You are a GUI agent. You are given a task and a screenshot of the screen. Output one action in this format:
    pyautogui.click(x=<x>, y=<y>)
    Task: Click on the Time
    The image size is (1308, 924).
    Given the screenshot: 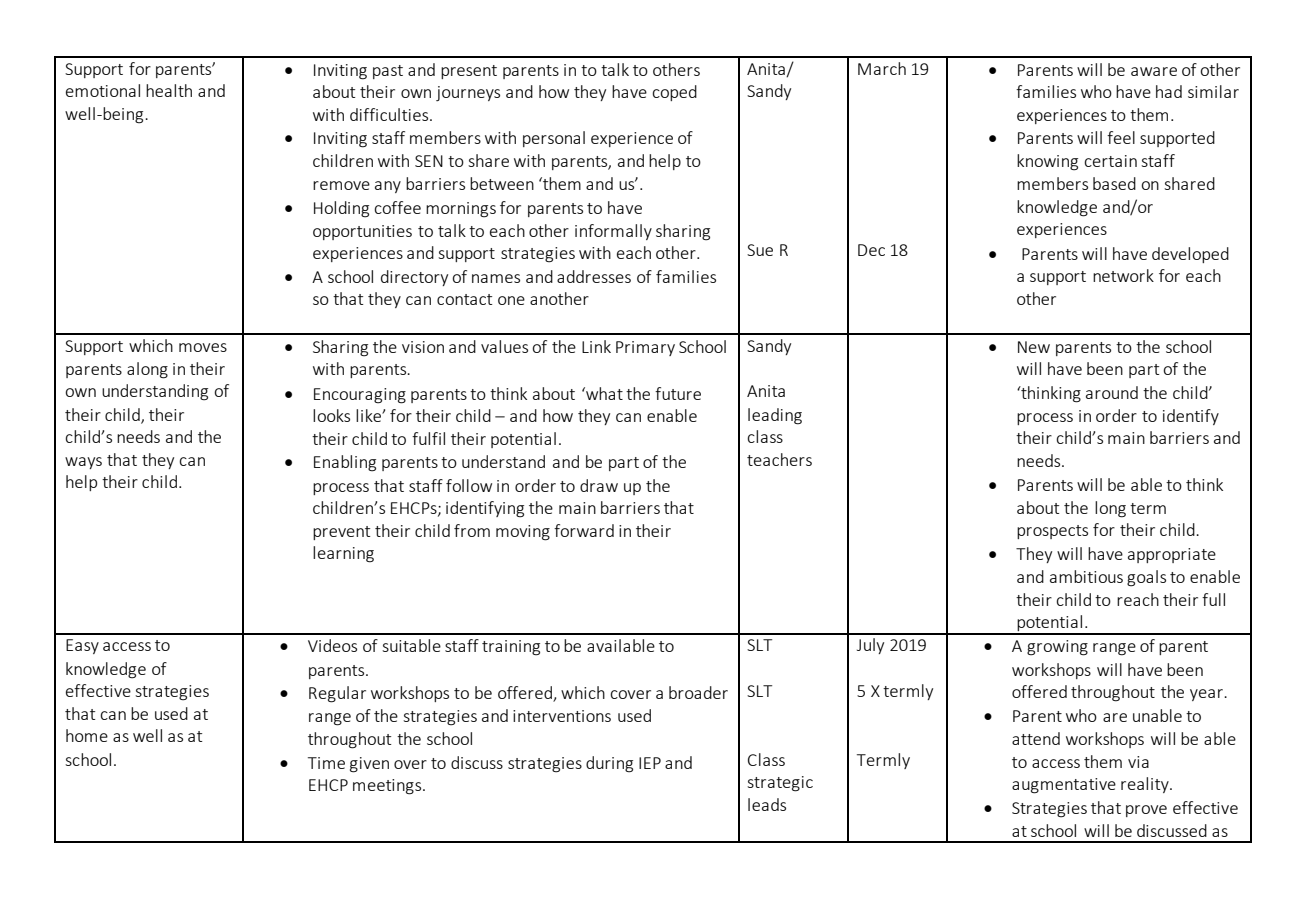 What is the action you would take?
    pyautogui.click(x=326, y=763)
